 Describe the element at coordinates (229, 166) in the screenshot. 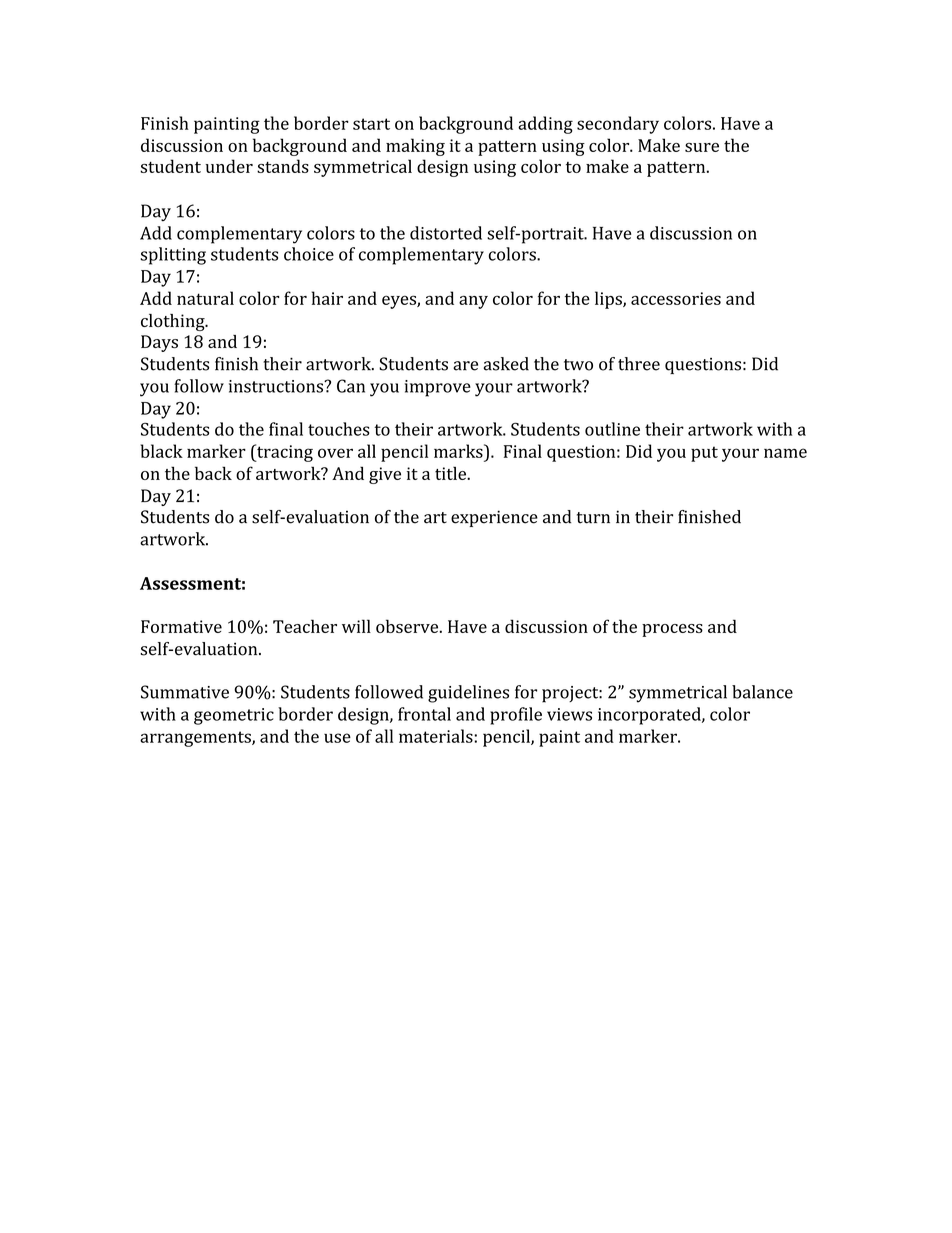

I see `under` at that location.
